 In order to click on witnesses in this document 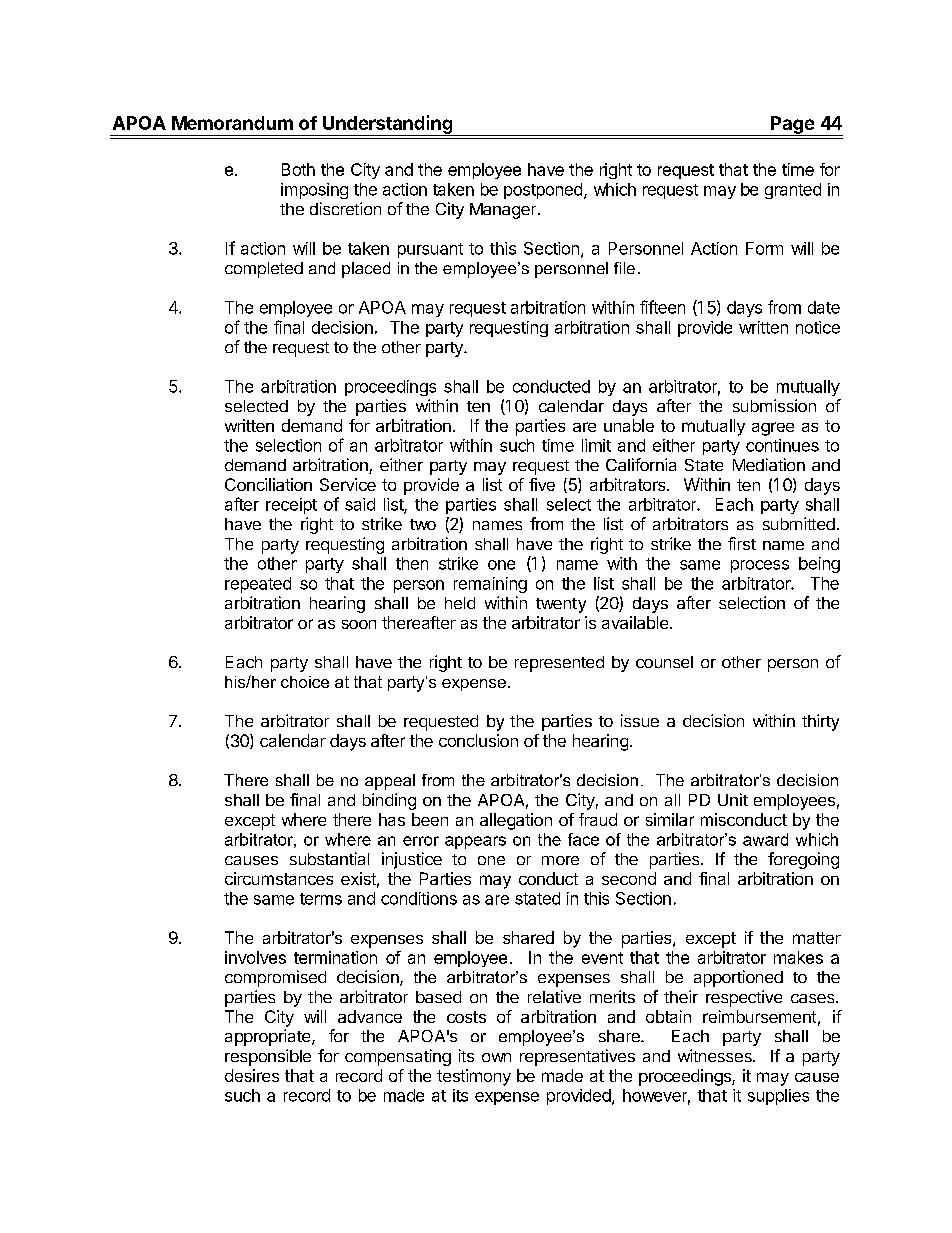, I will do `click(716, 1055)`.
